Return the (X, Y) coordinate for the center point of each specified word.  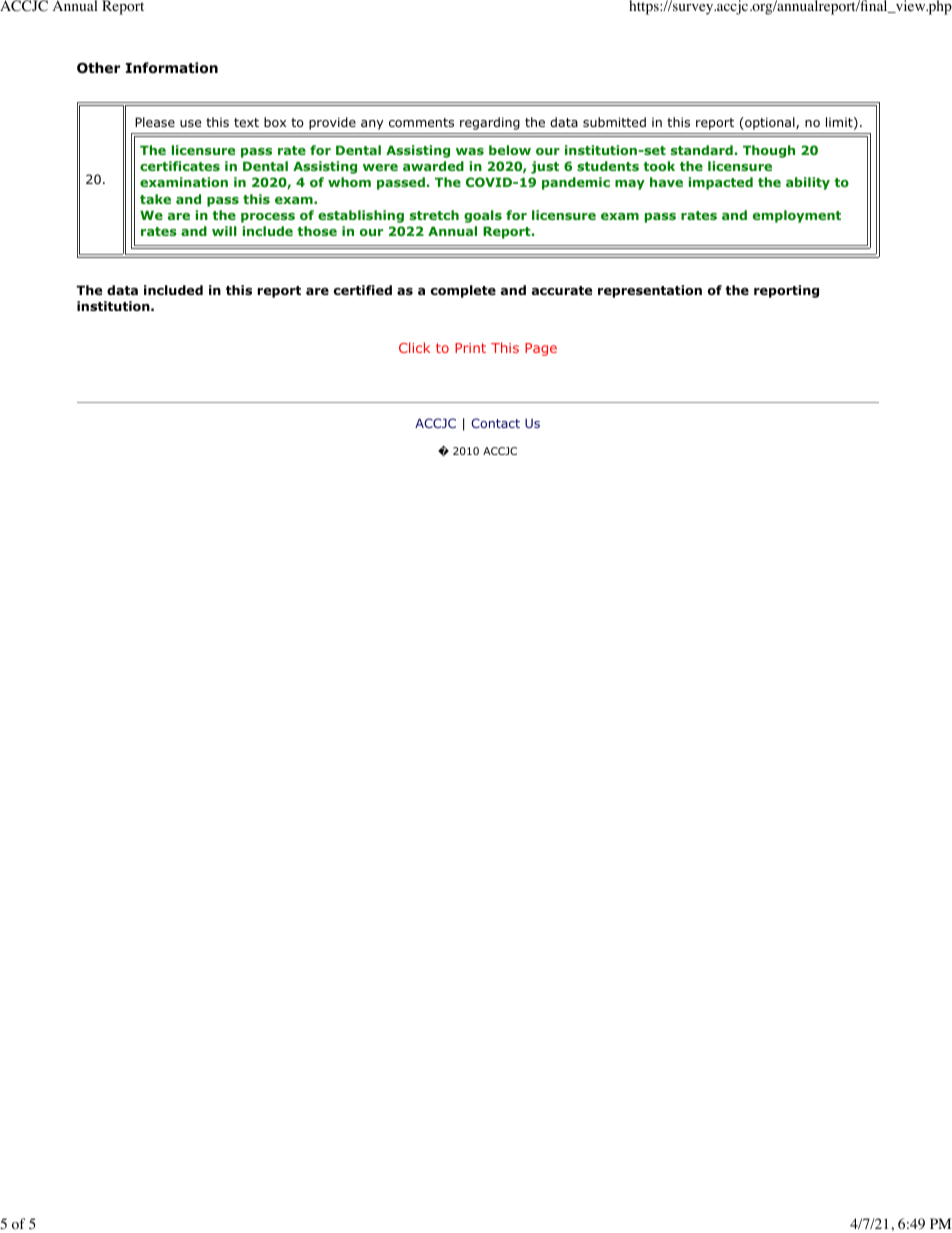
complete (463, 291)
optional (770, 123)
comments (421, 122)
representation (650, 291)
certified (363, 290)
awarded (433, 166)
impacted (720, 183)
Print (470, 348)
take (155, 199)
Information (172, 68)
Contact (495, 423)
